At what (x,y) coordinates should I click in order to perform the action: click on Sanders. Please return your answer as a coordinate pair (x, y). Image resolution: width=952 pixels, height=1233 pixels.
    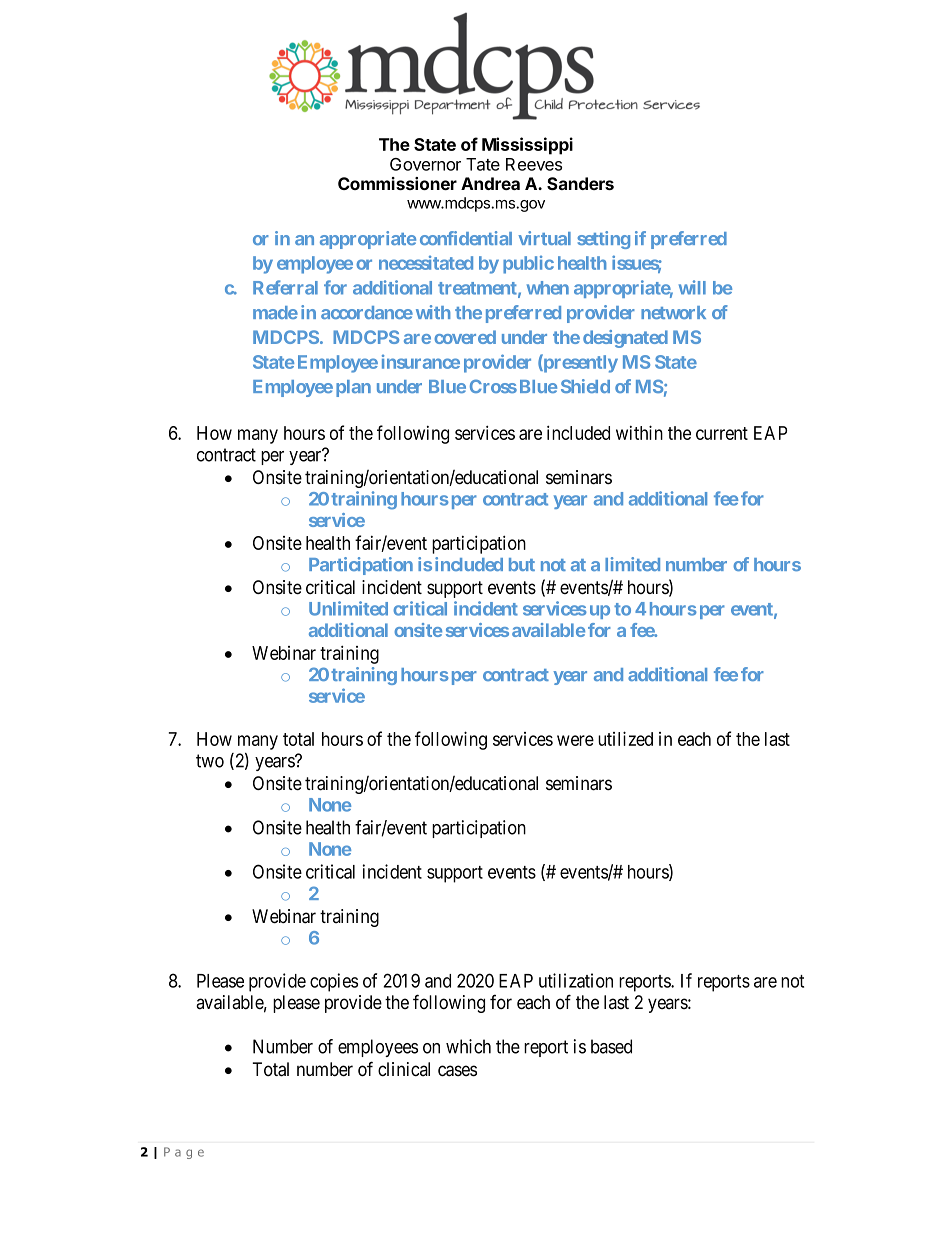
    Looking at the image, I should click on (580, 183).
